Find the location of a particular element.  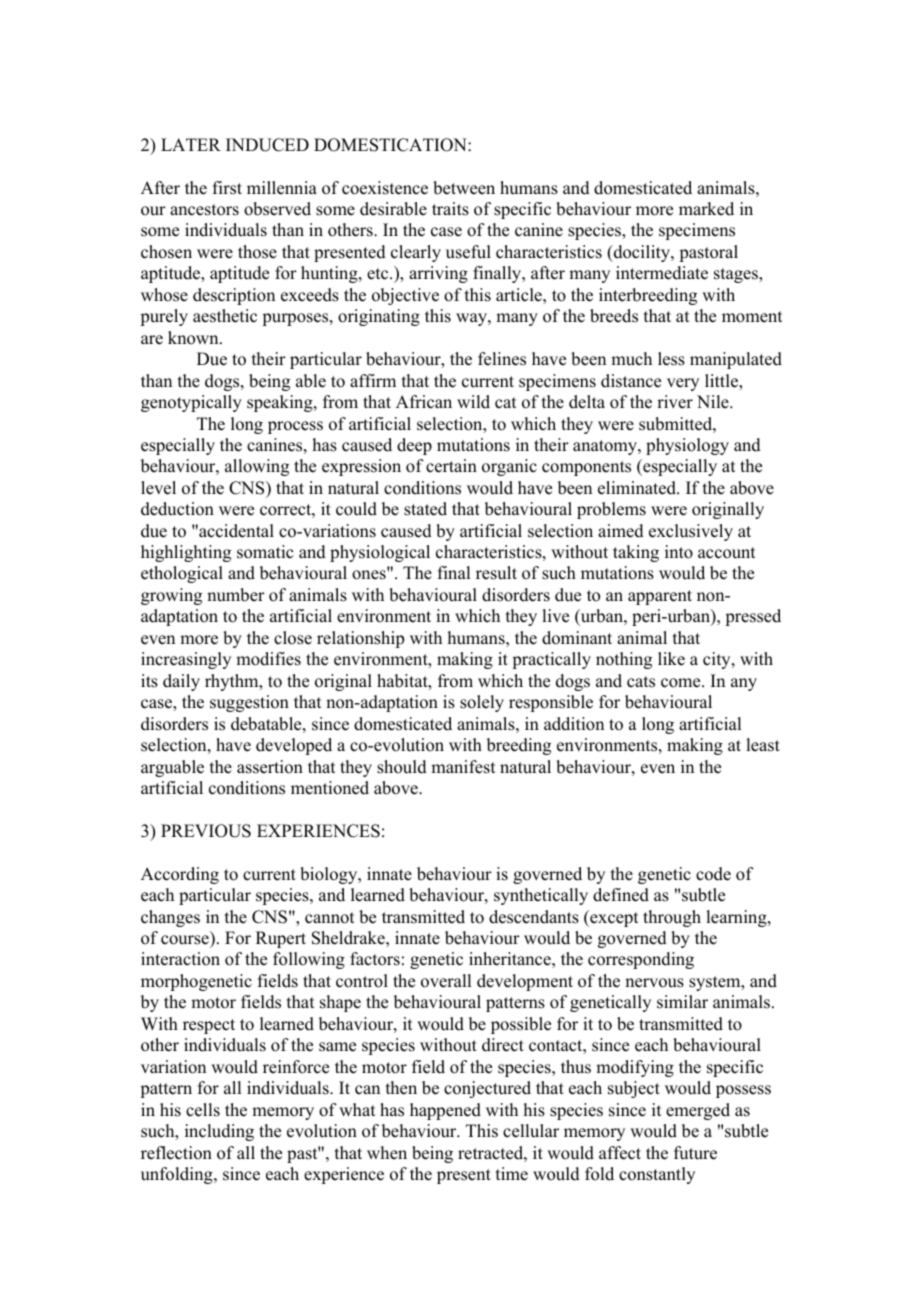

first is located at coordinates (227, 188).
